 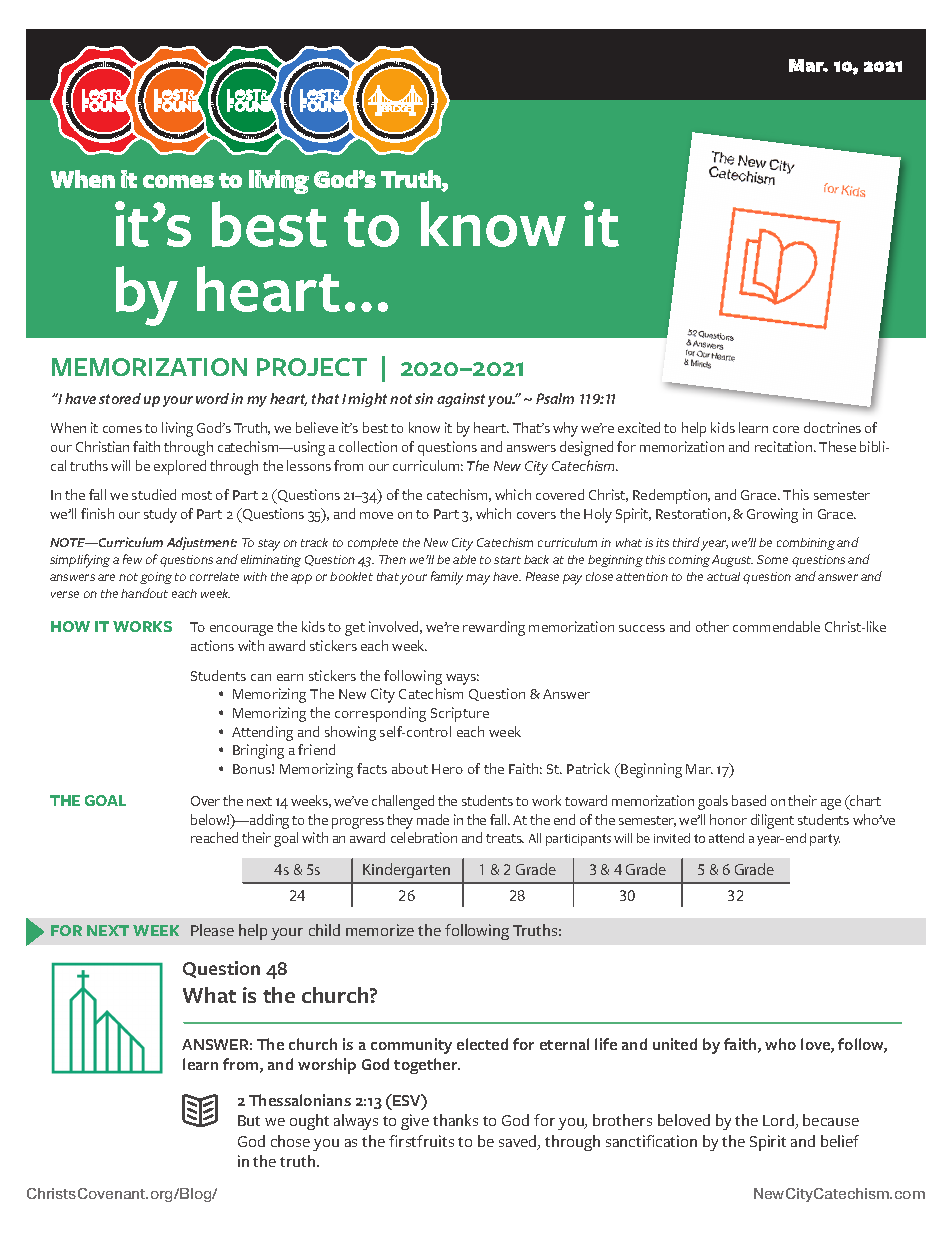 What do you see at coordinates (258, 751) in the screenshot?
I see `Bringing` at bounding box center [258, 751].
